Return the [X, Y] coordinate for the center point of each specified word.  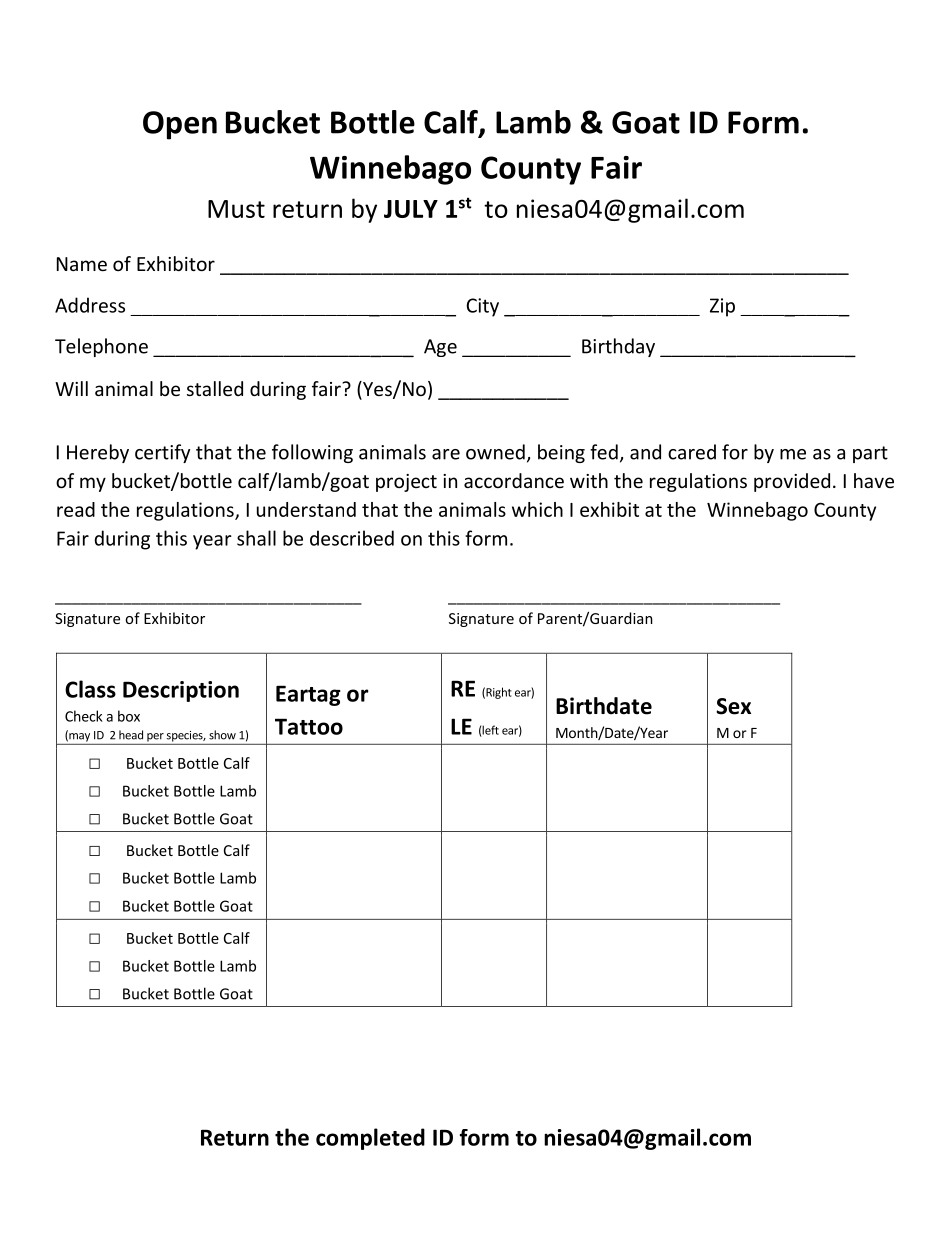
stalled [215, 388]
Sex [733, 706]
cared [692, 452]
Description [181, 691]
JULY [411, 209]
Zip [722, 307]
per [155, 737]
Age [440, 348]
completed [370, 1139]
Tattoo [309, 726]
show [222, 735]
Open [180, 125]
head [131, 735]
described [352, 538]
